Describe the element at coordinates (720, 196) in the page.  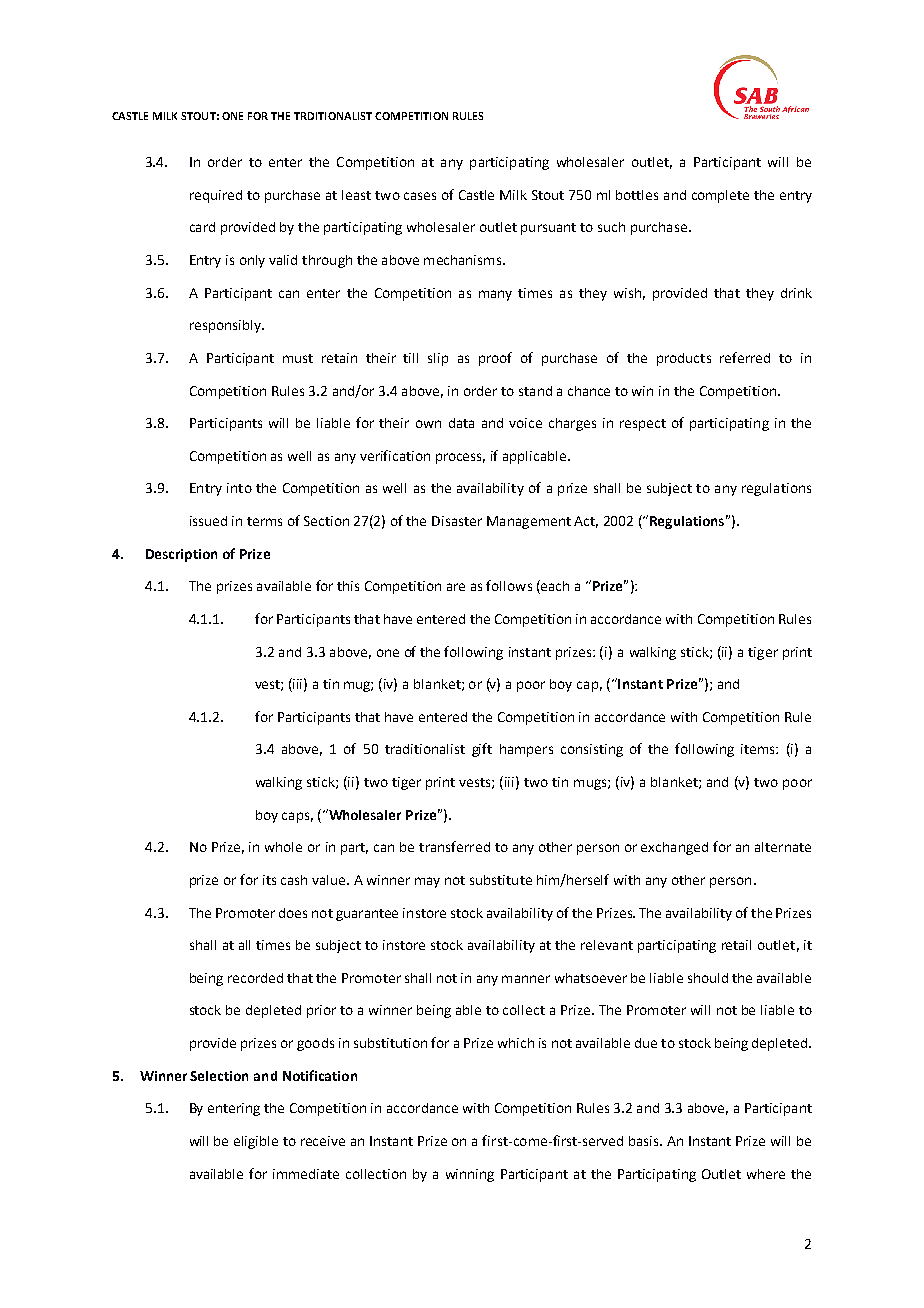
I see `complete` at that location.
